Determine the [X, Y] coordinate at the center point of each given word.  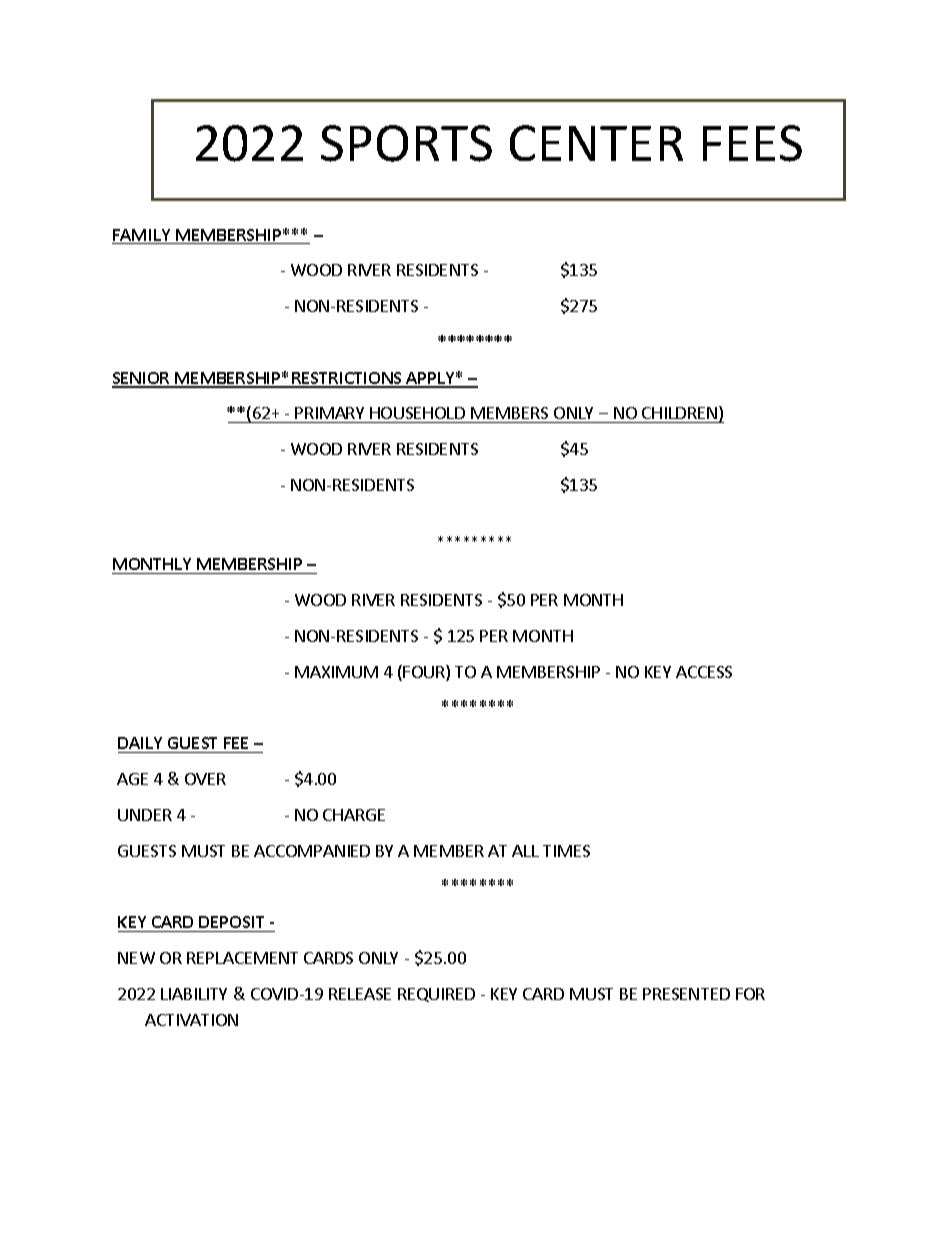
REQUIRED [436, 995]
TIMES [566, 851]
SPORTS [406, 143]
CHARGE [354, 815]
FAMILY [142, 236]
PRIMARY [329, 413]
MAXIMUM [336, 672]
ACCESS [704, 672]
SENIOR [142, 379]
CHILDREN [681, 414]
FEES [752, 143]
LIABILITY [194, 994]
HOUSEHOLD [417, 413]
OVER [205, 779]
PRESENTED [686, 994]
